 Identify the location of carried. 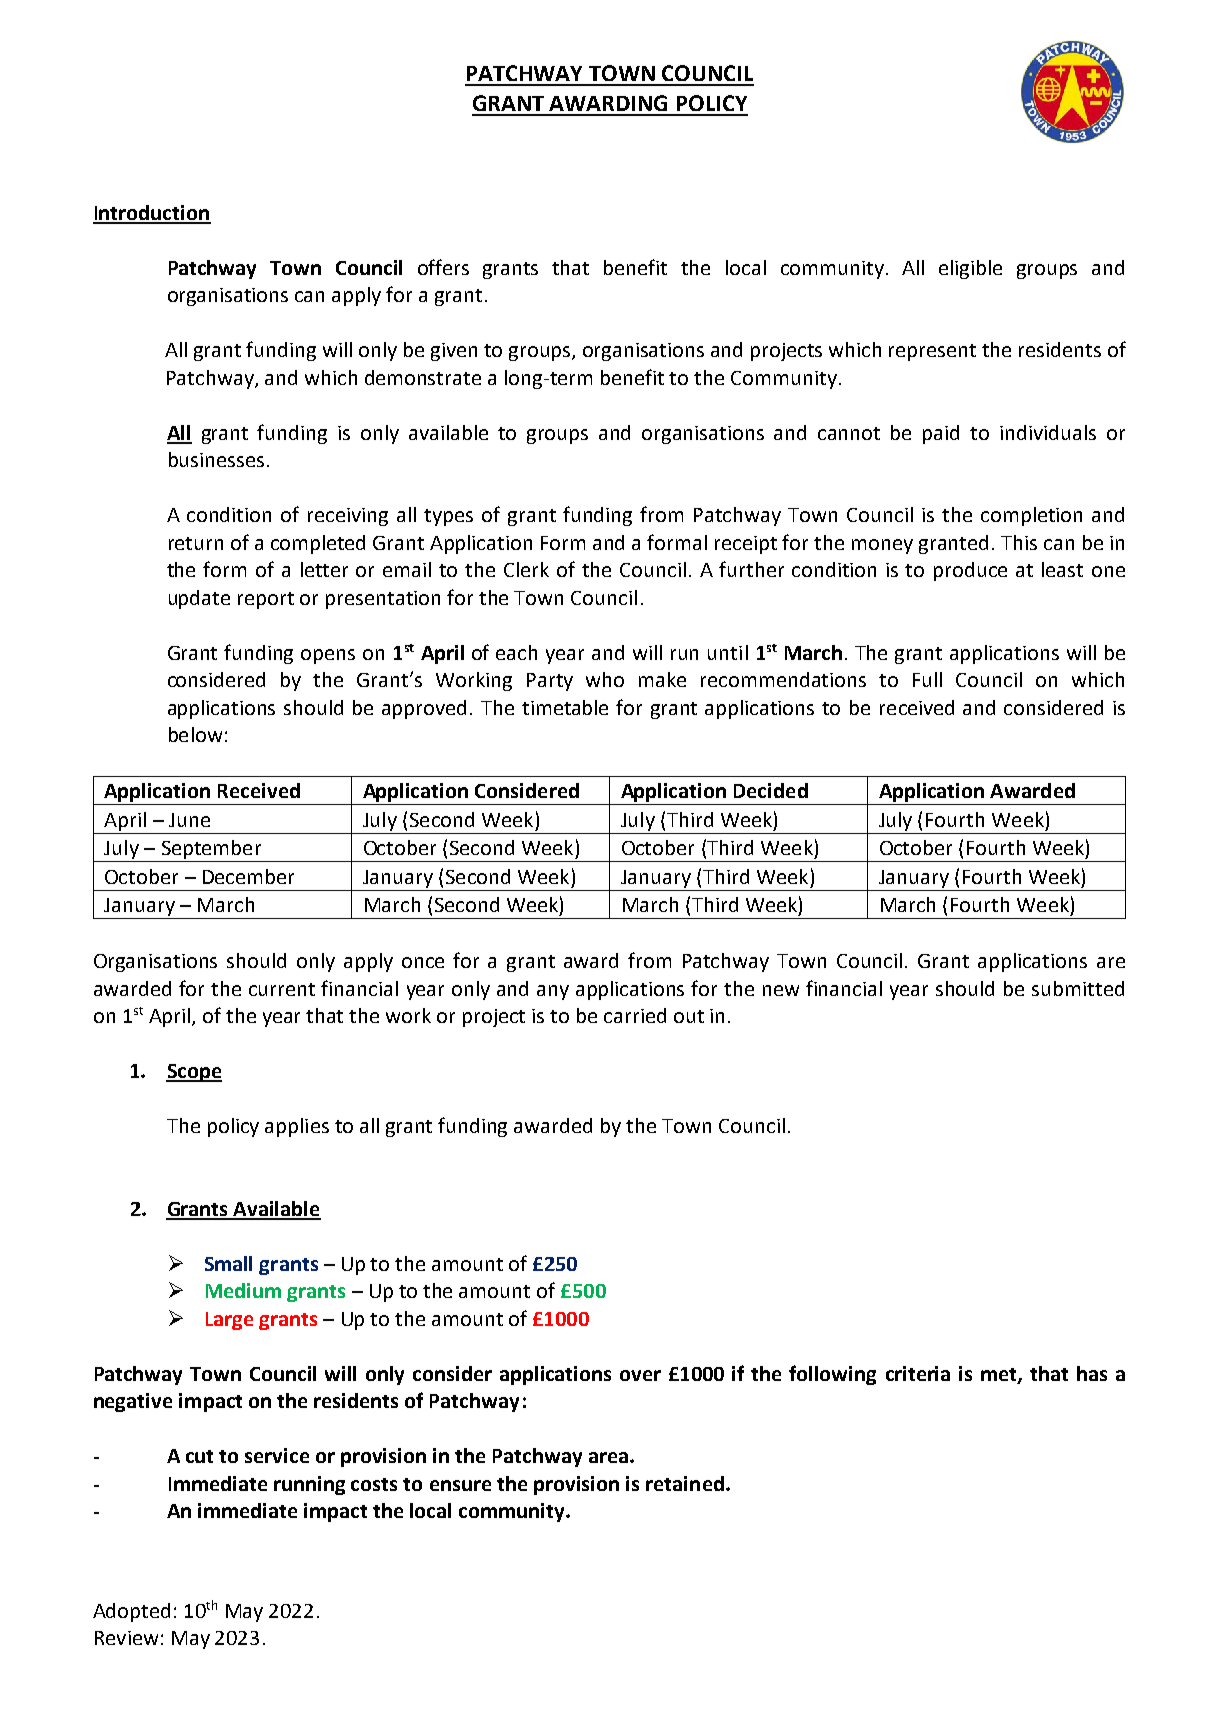
(635, 1015).
